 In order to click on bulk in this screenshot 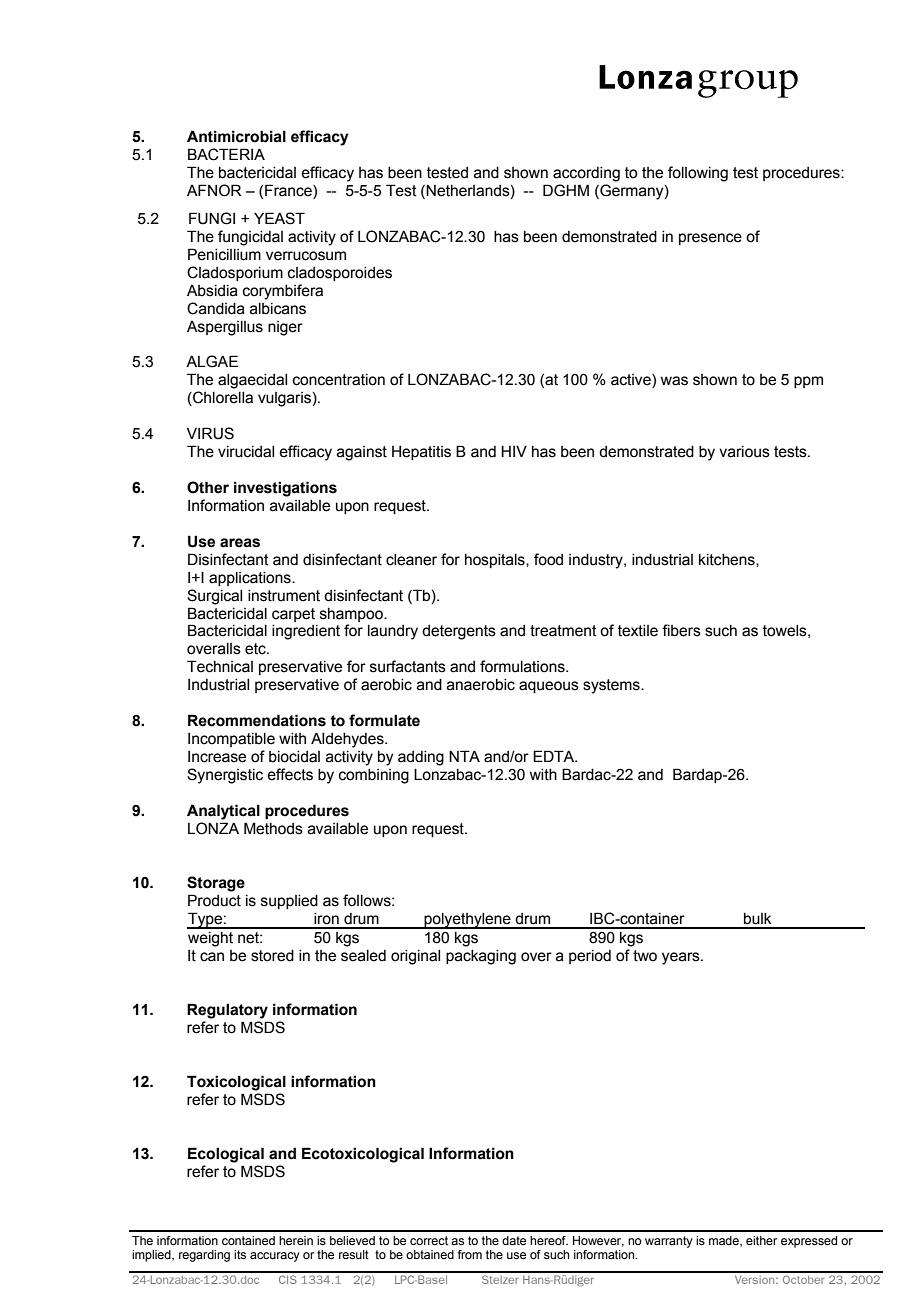, I will do `click(758, 919)`.
